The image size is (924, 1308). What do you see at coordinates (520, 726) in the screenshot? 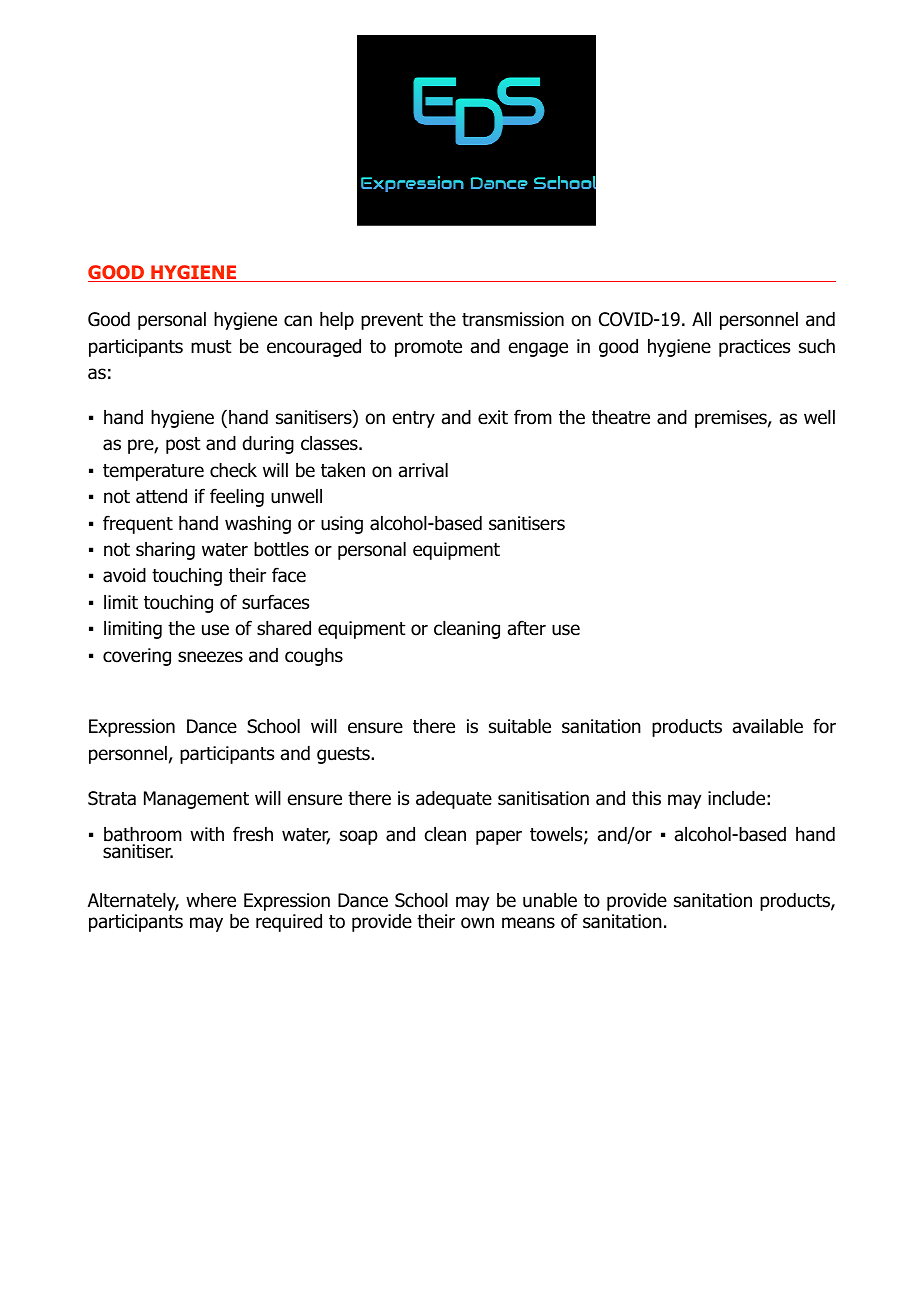
I see `suitable` at bounding box center [520, 726].
